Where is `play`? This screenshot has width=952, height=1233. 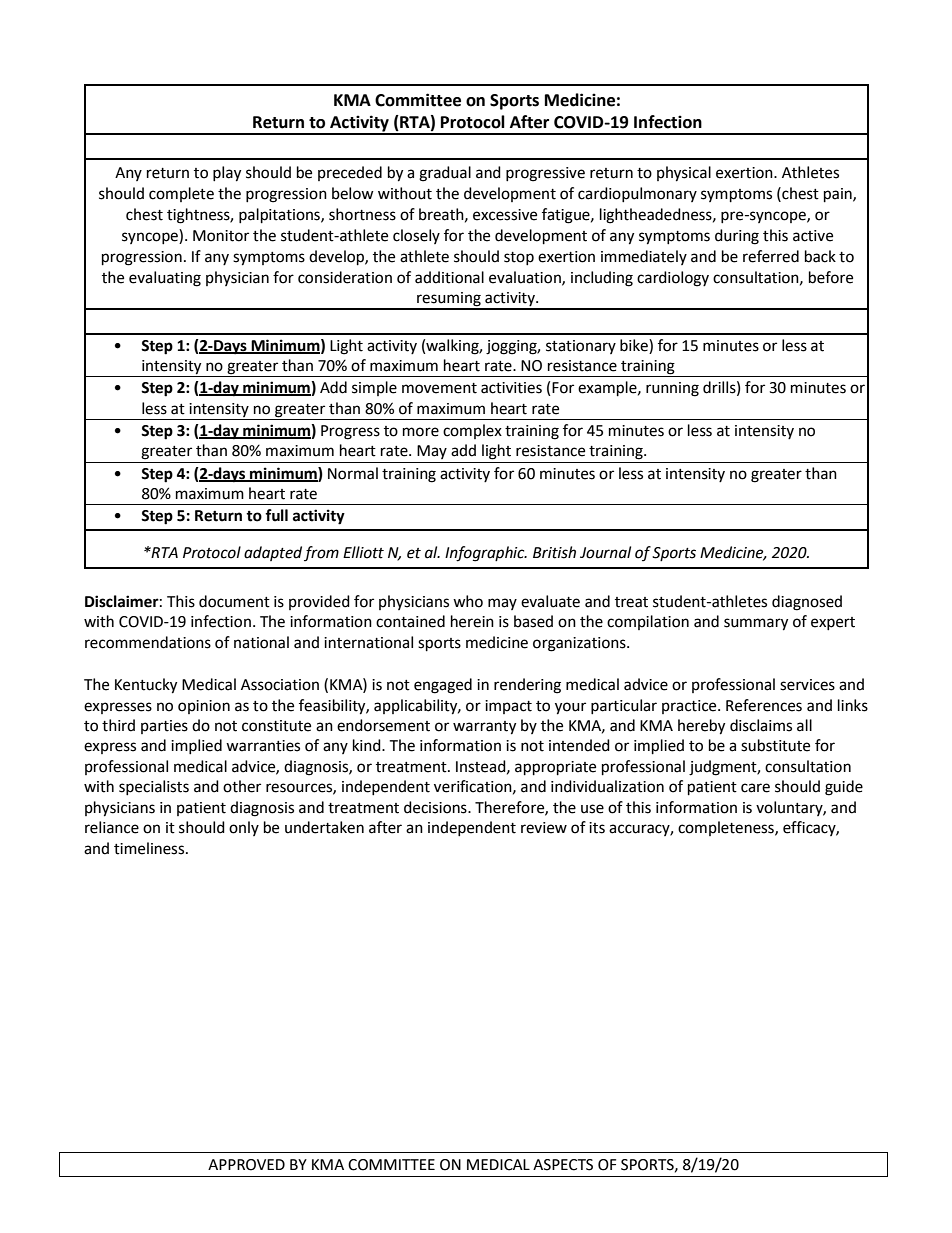
play is located at coordinates (227, 174).
